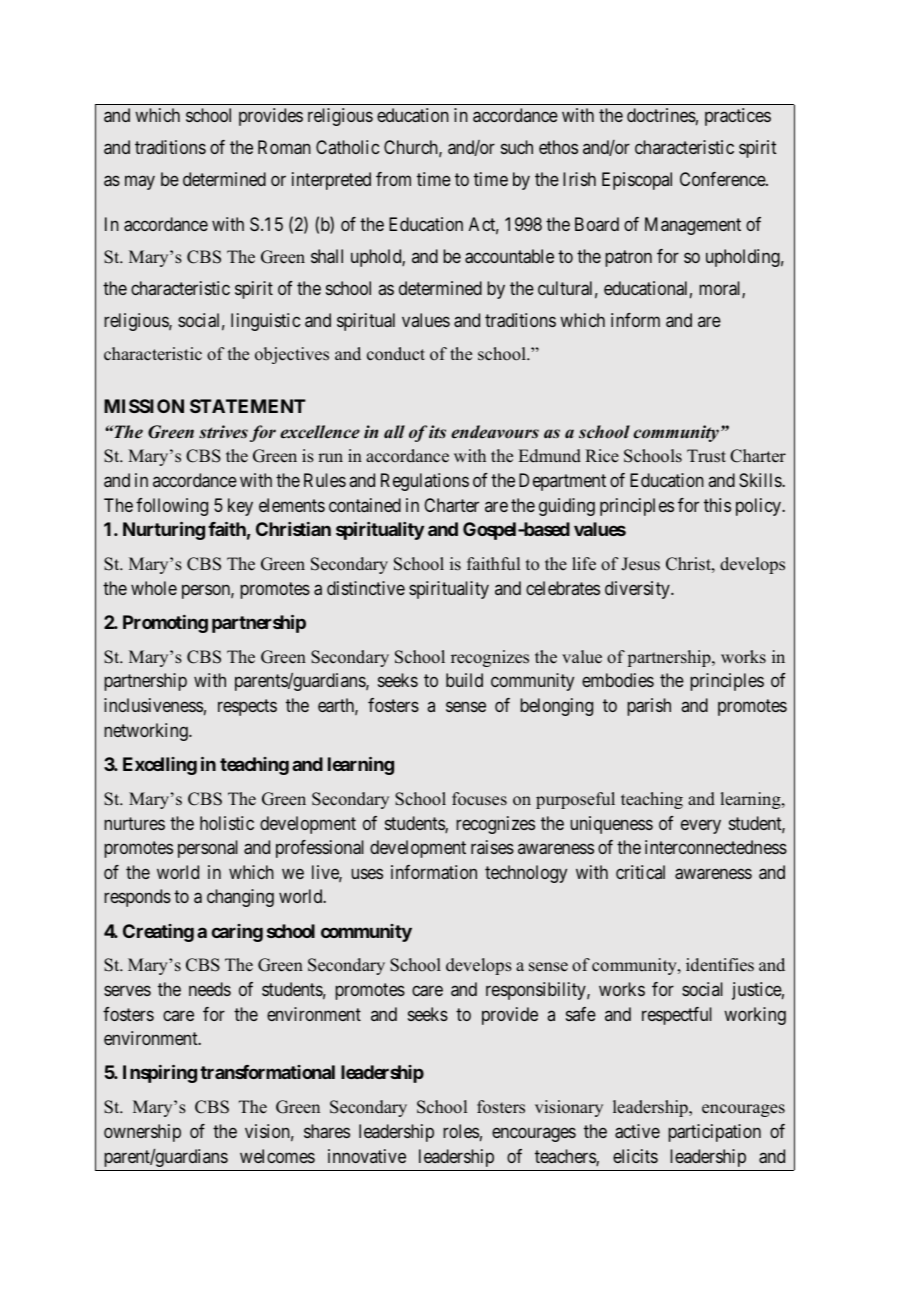 The height and width of the page is (1308, 924). Describe the element at coordinates (393, 179) in the page. I see `from` at that location.
